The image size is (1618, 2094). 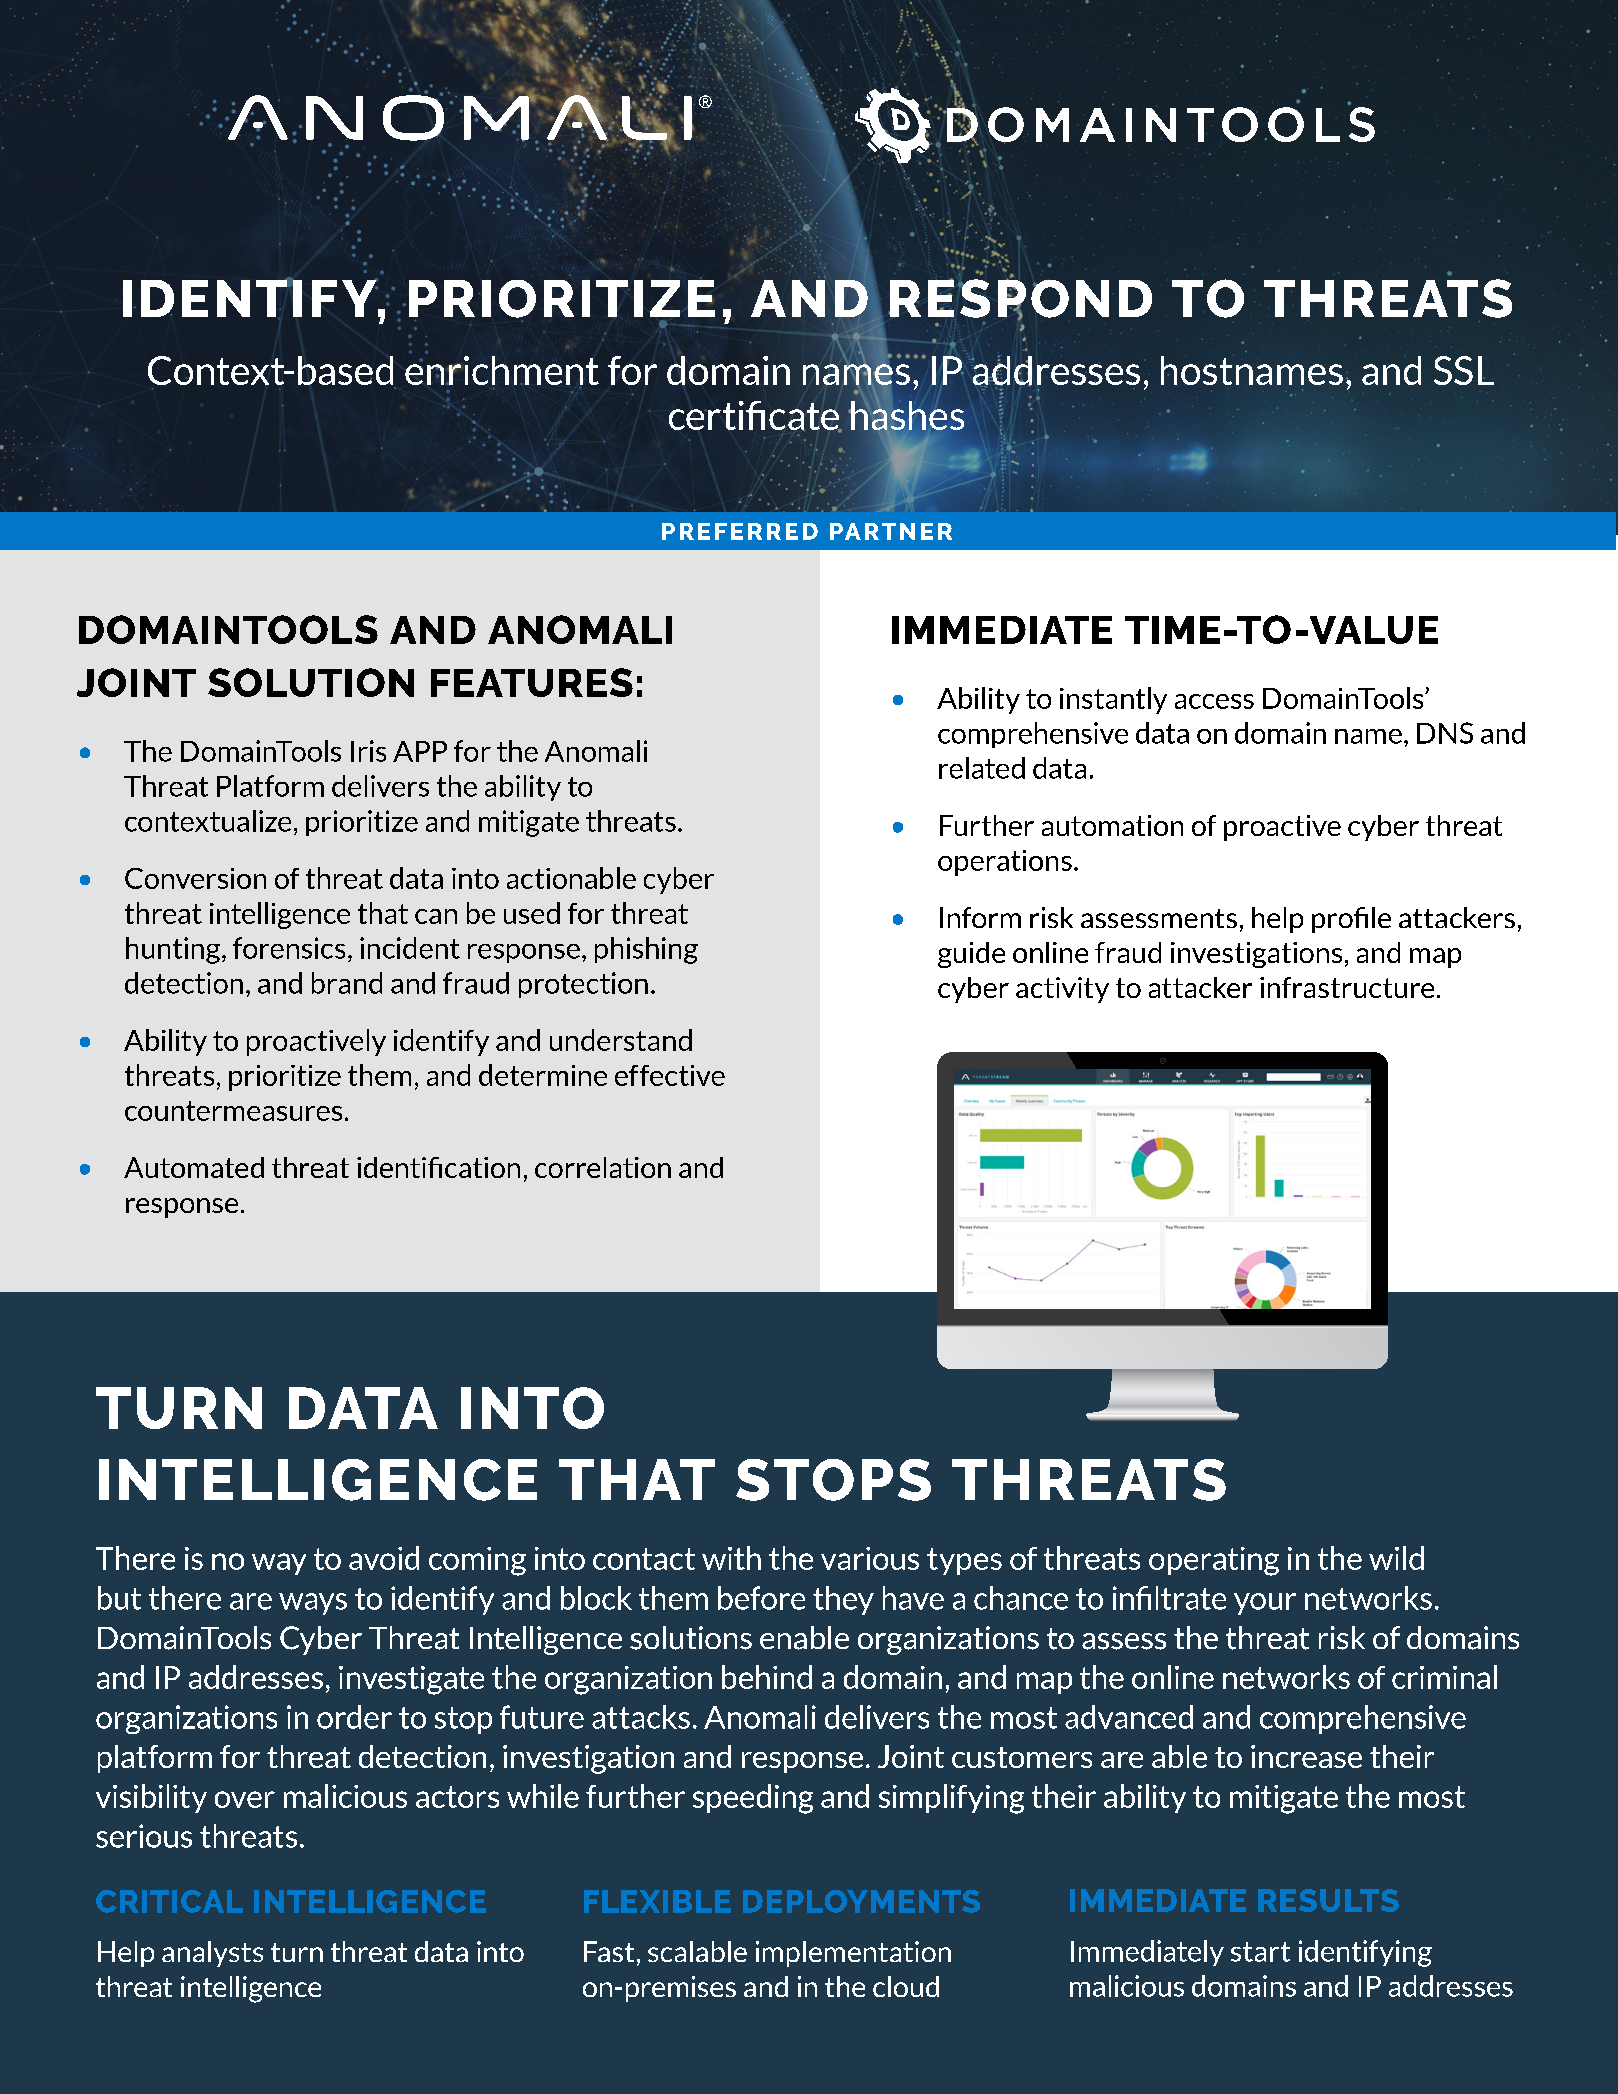 I want to click on implementation, so click(x=853, y=1954).
